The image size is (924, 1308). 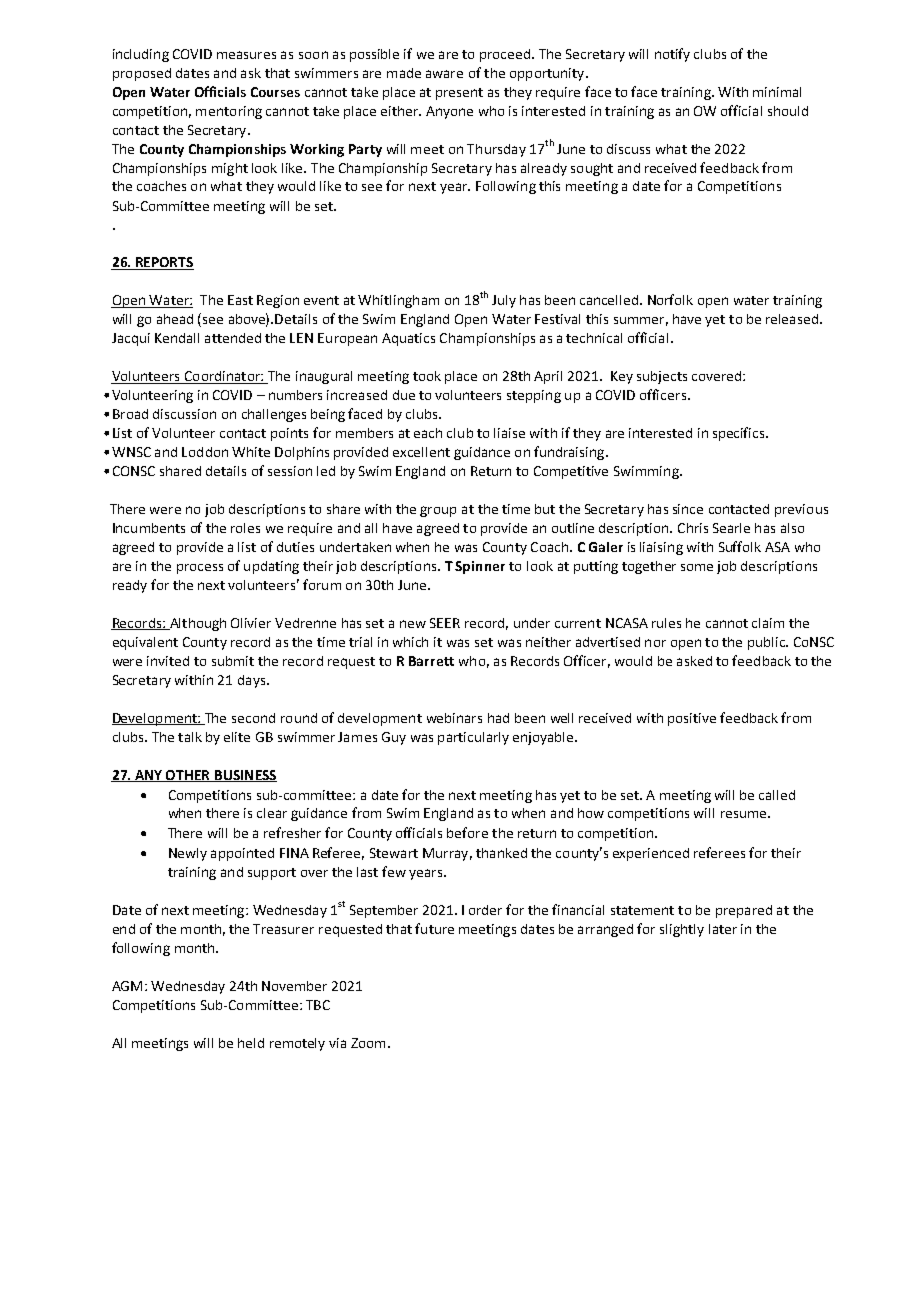 What do you see at coordinates (200, 569) in the screenshot?
I see `process` at bounding box center [200, 569].
